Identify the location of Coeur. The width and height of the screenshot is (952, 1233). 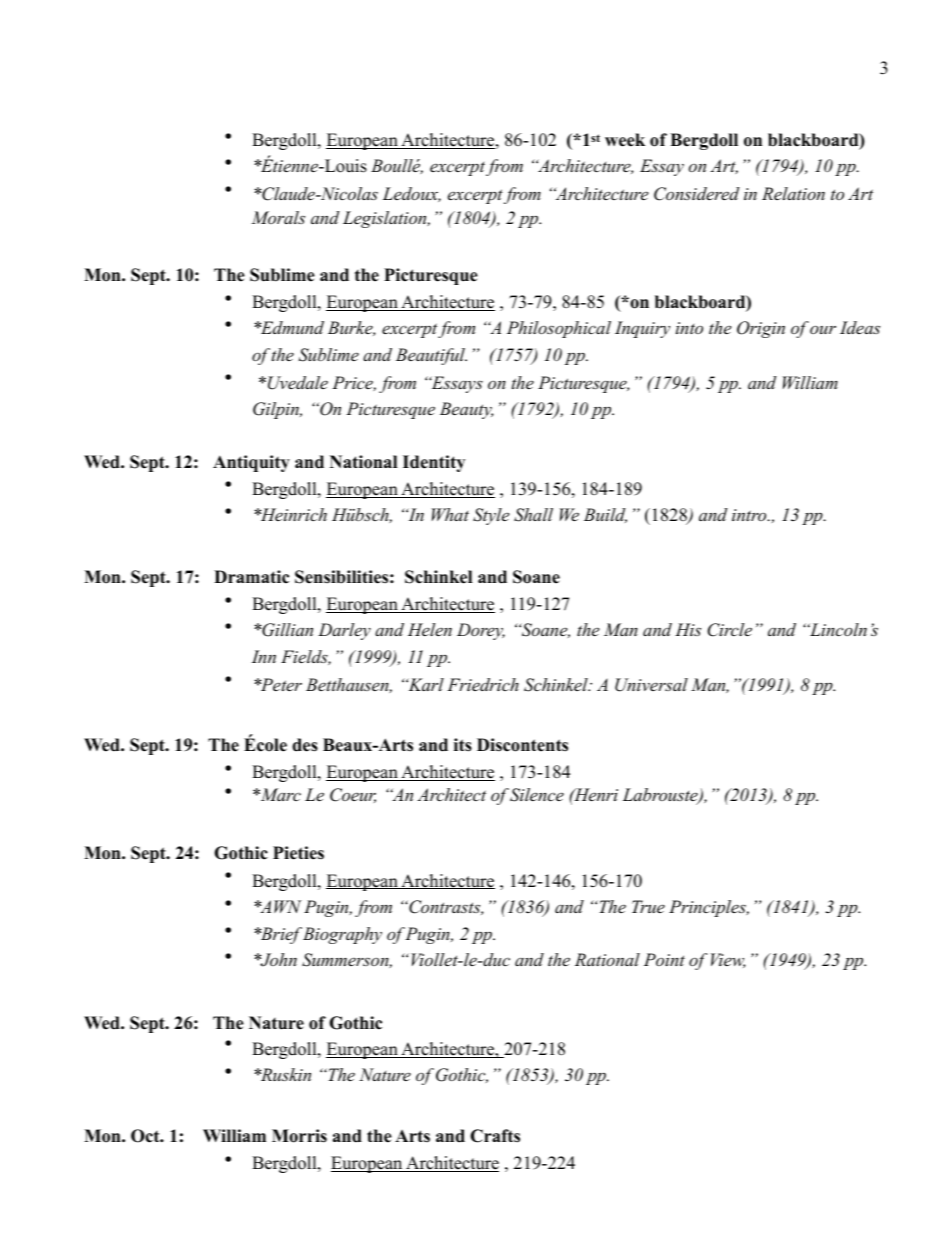
(353, 795).
